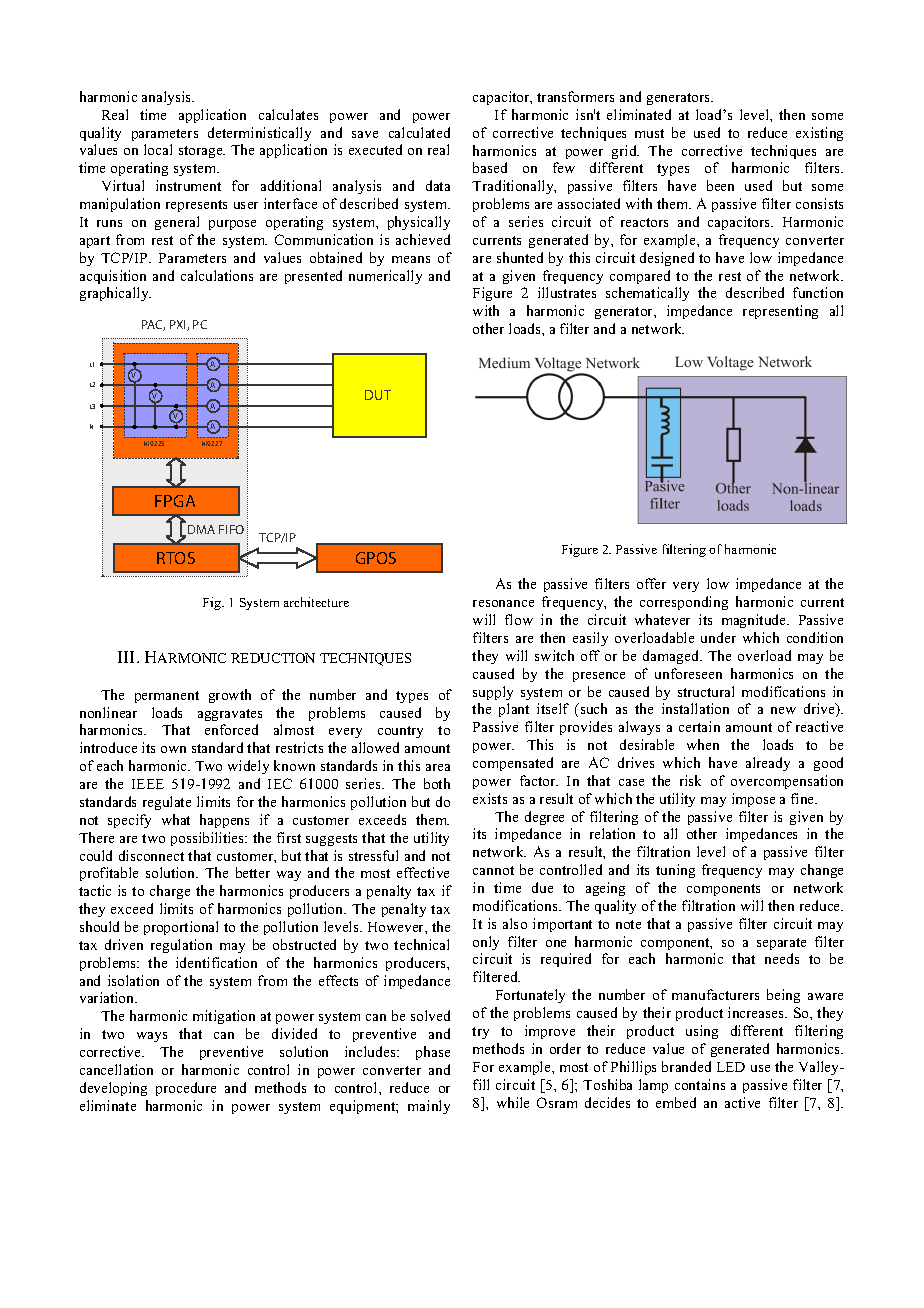 Image resolution: width=924 pixels, height=1308 pixels. What do you see at coordinates (700, 1084) in the screenshot?
I see `contains` at bounding box center [700, 1084].
